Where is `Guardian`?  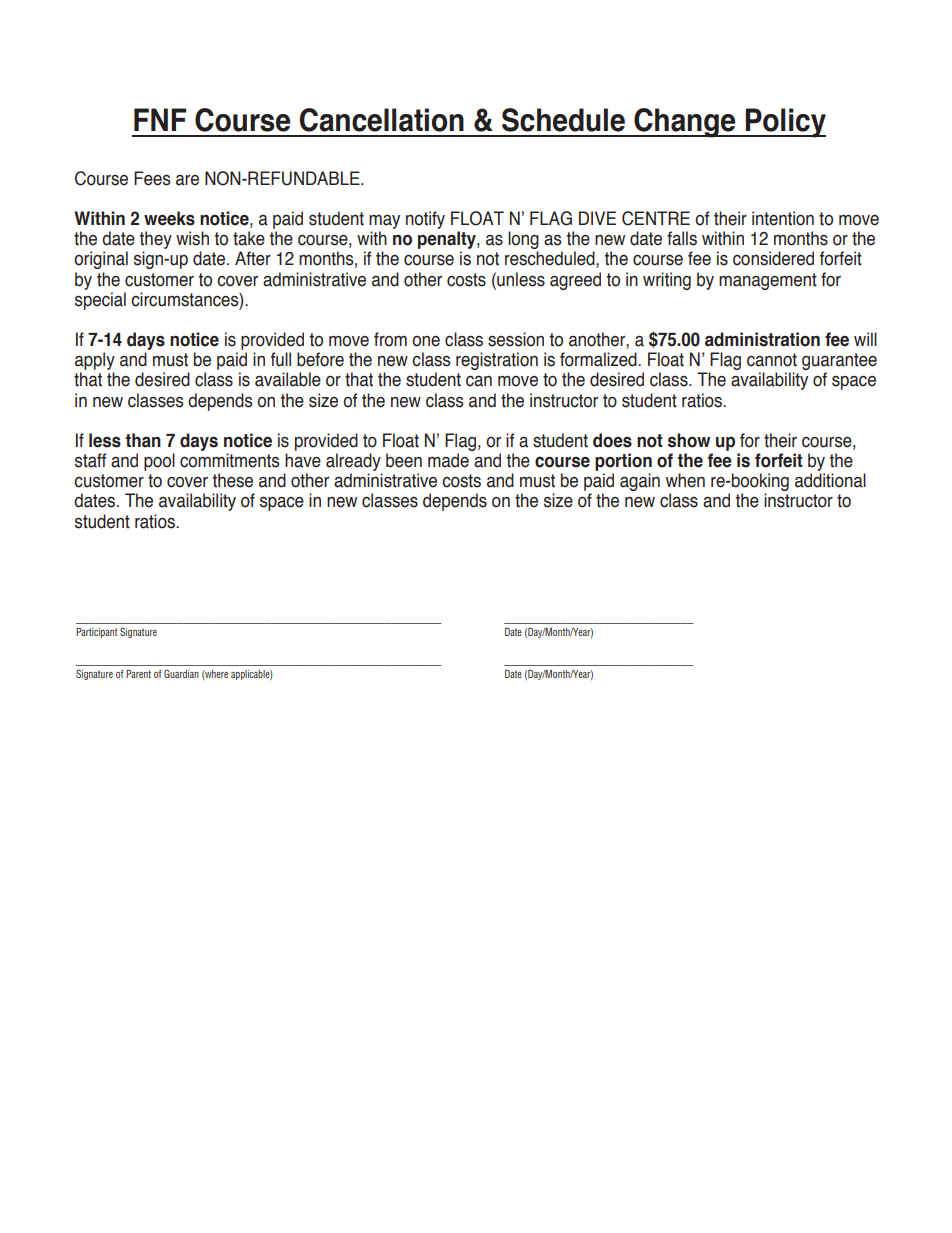
Guardian is located at coordinates (181, 673).
